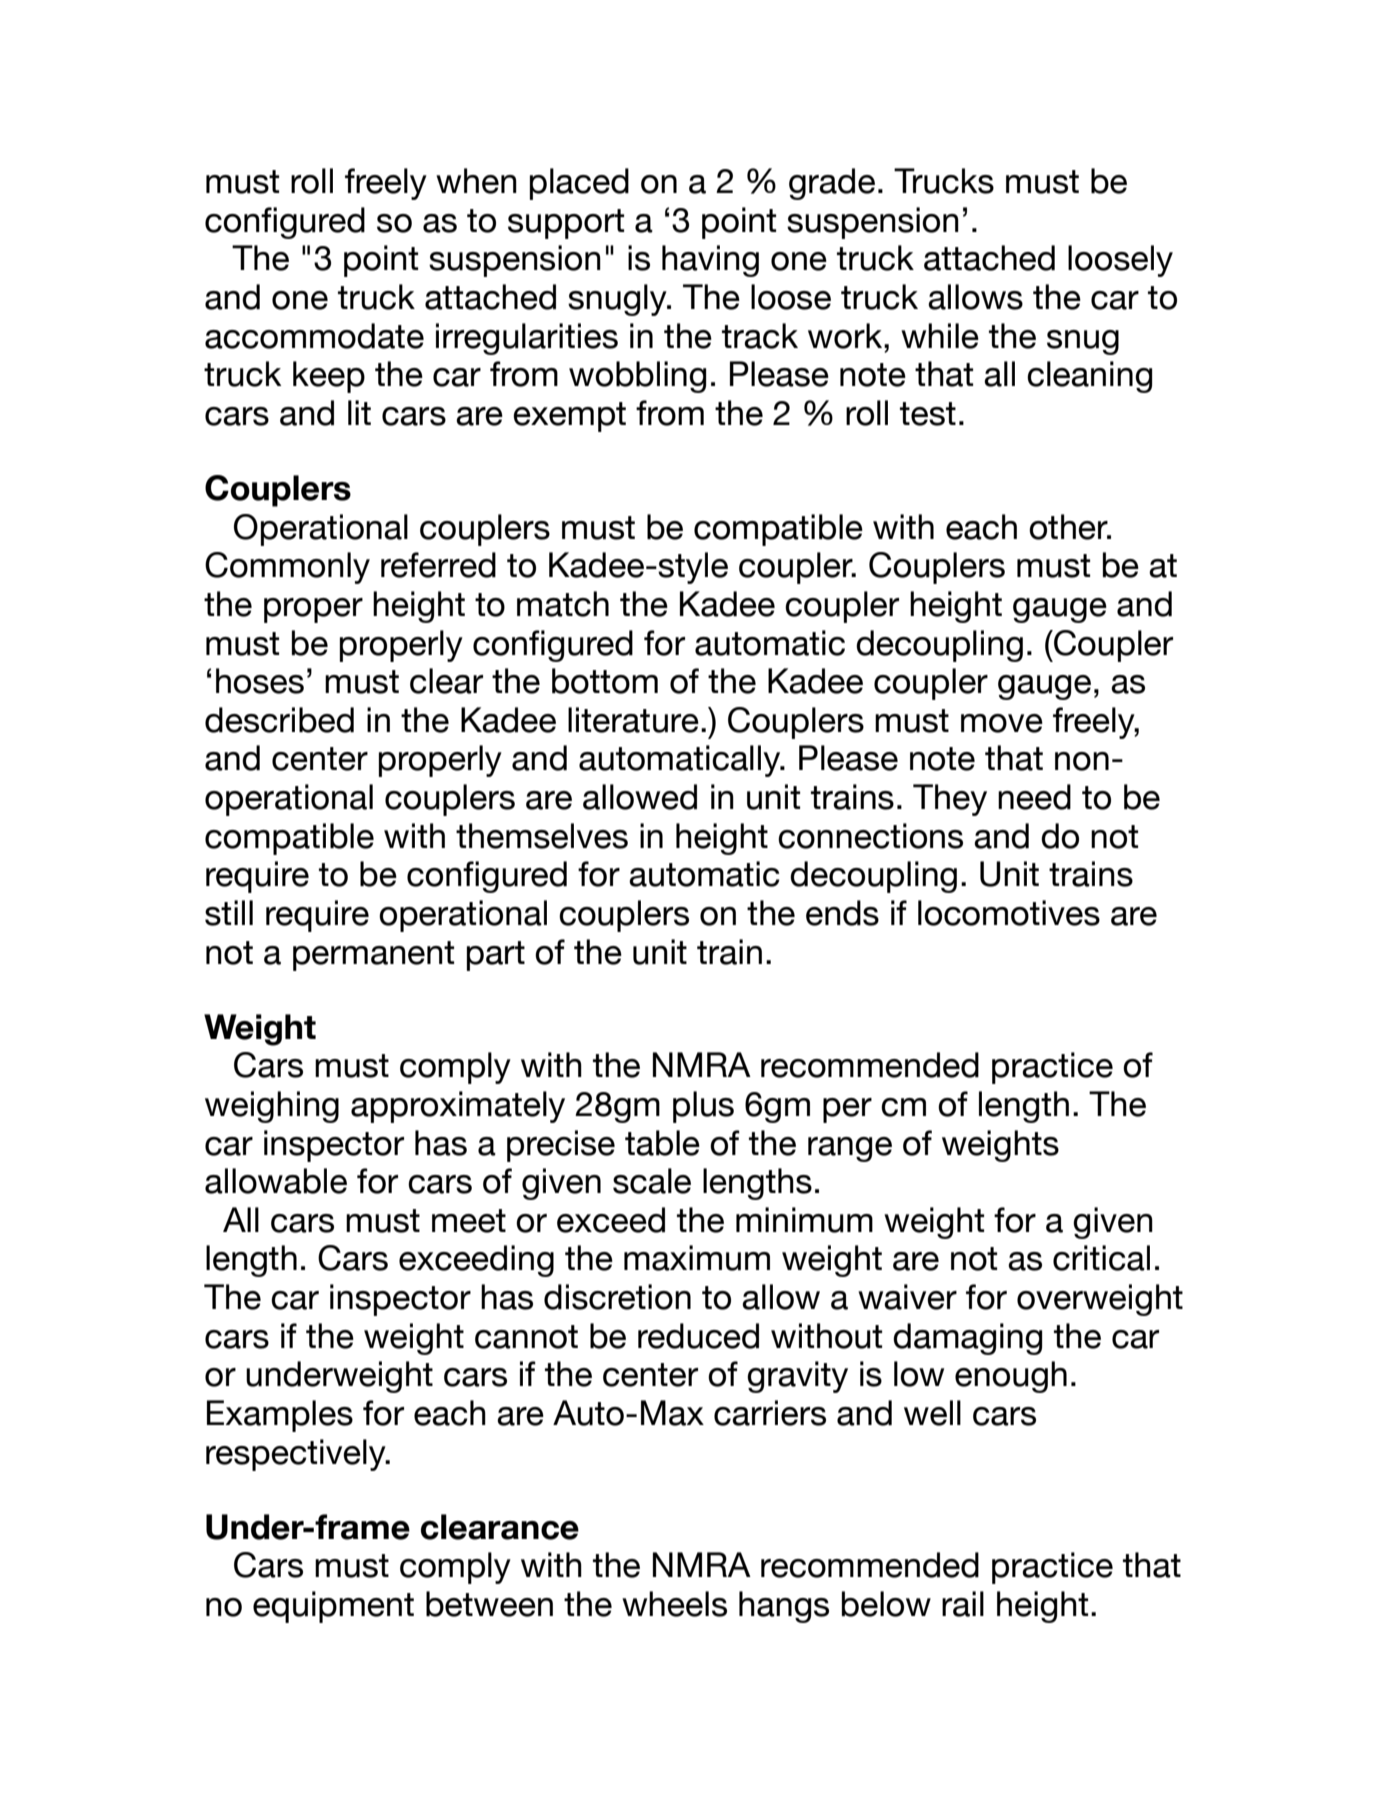  Describe the element at coordinates (940, 336) in the page. I see `while` at that location.
